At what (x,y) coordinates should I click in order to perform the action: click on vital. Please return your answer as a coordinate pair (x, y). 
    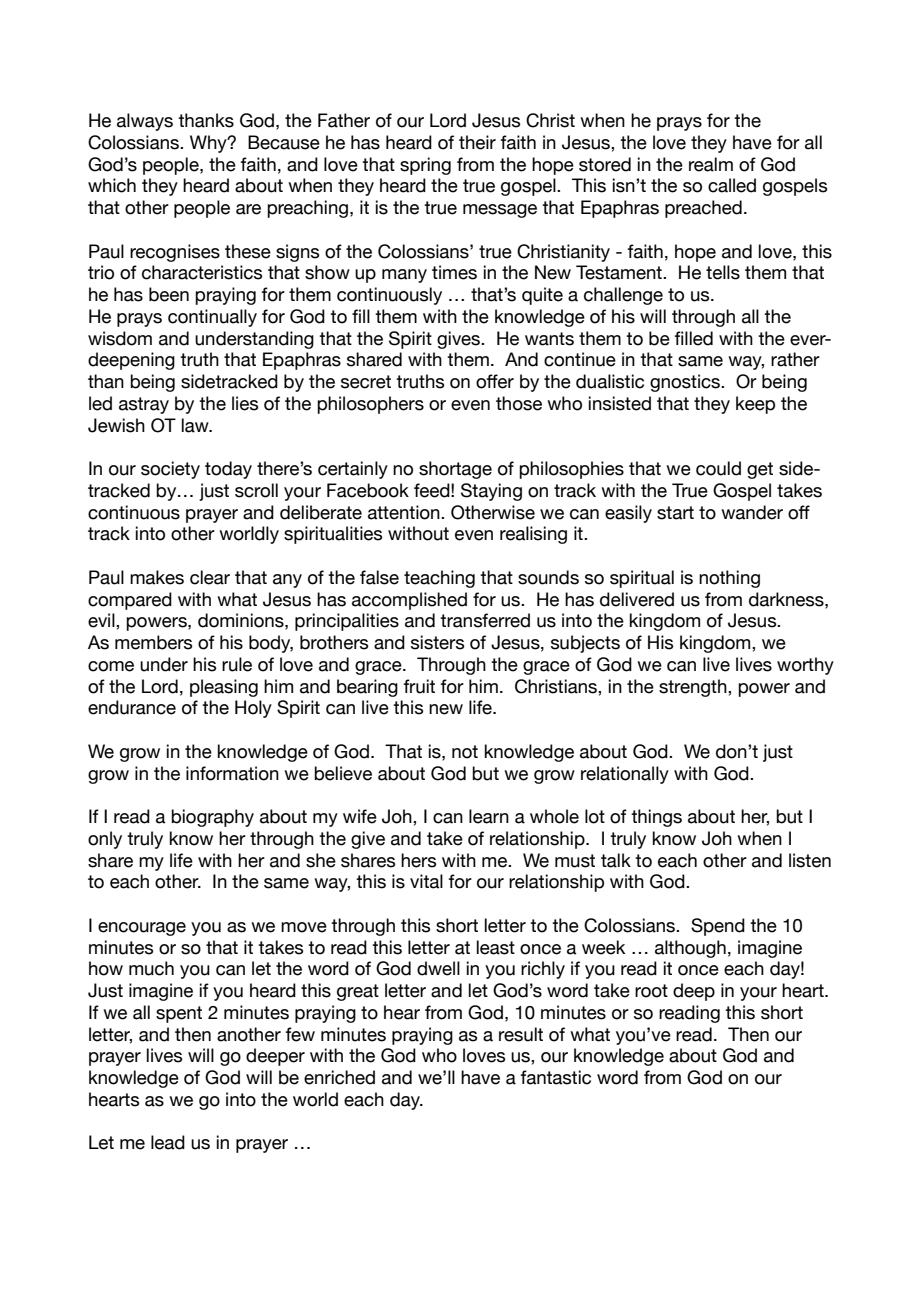
    Looking at the image, I should click on (426, 881).
